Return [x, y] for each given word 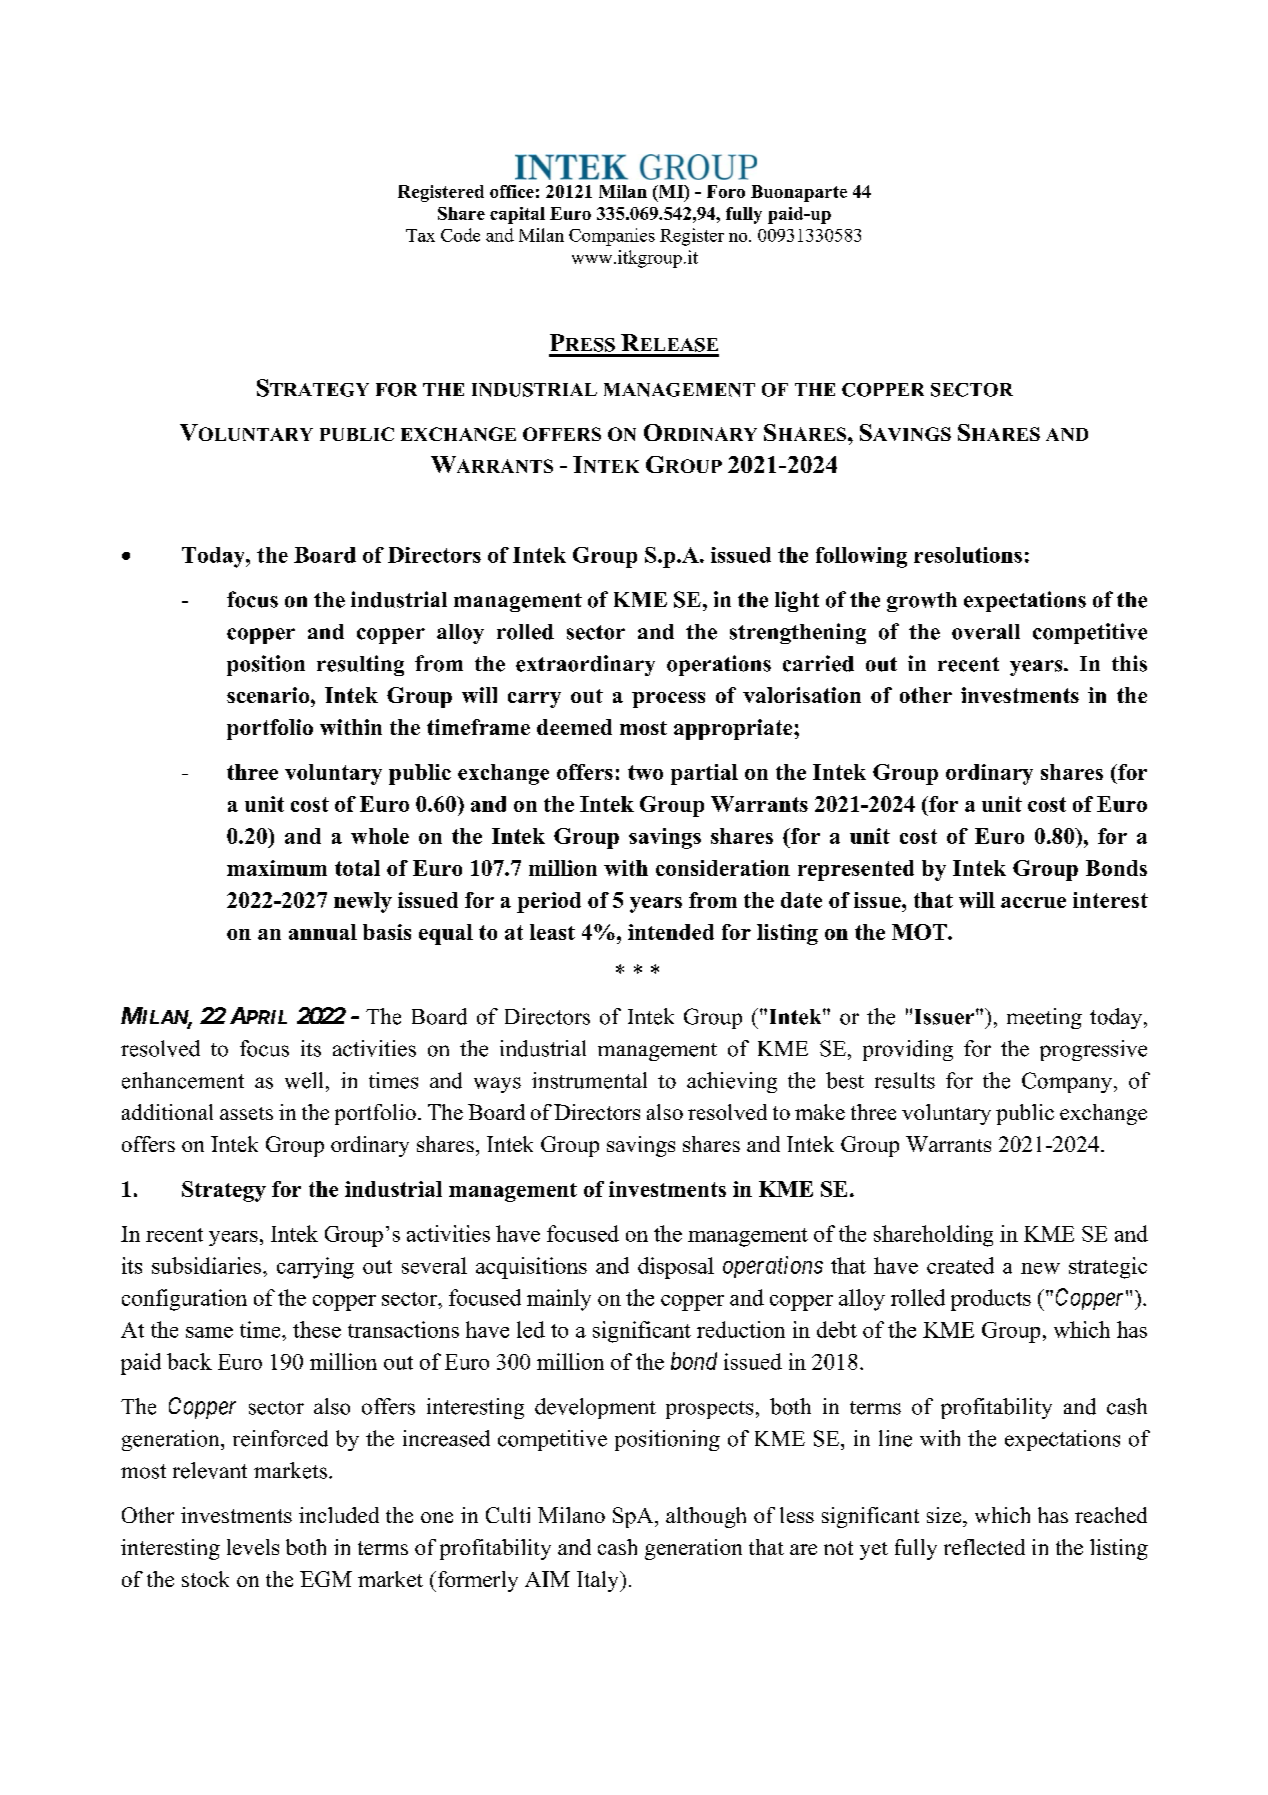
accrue [1033, 902]
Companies [612, 237]
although [706, 1517]
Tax [420, 235]
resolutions [968, 555]
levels [253, 1547]
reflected [984, 1547]
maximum [277, 868]
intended [671, 932]
